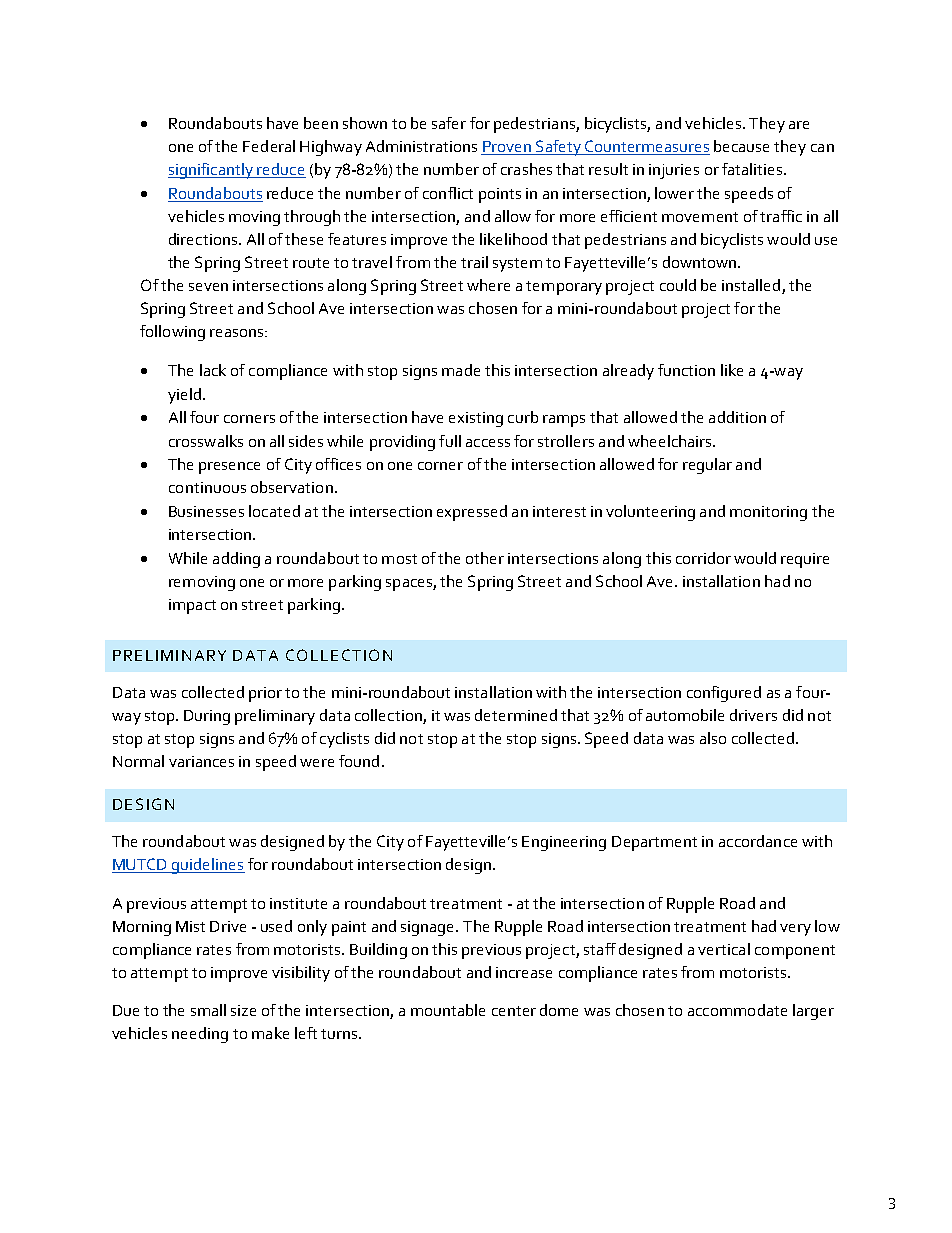  What do you see at coordinates (236, 560) in the screenshot?
I see `adding` at bounding box center [236, 560].
